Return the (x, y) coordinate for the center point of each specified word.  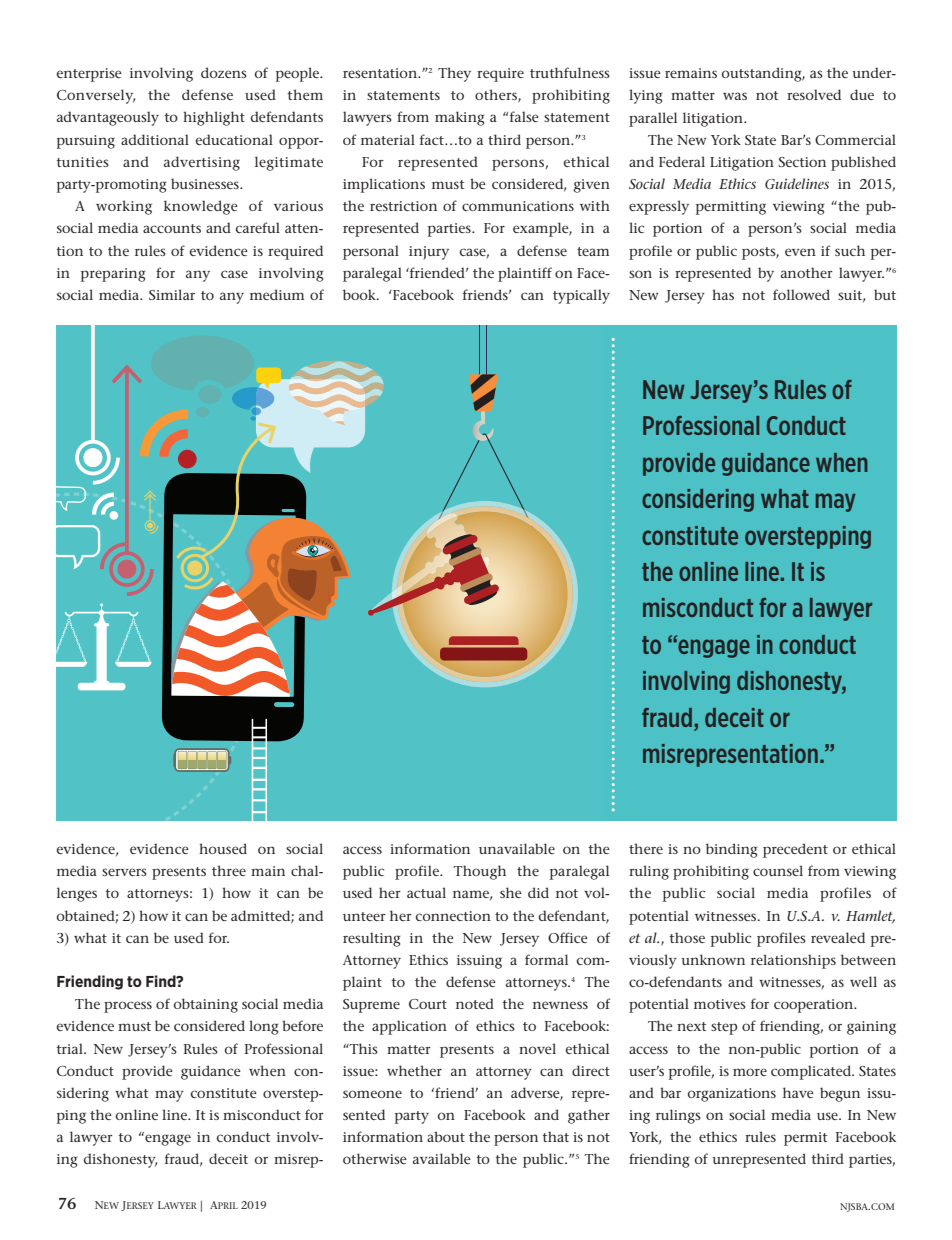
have (798, 1092)
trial (70, 1048)
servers (124, 872)
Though (479, 872)
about (446, 1136)
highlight (214, 118)
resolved (814, 94)
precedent (795, 850)
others (497, 96)
